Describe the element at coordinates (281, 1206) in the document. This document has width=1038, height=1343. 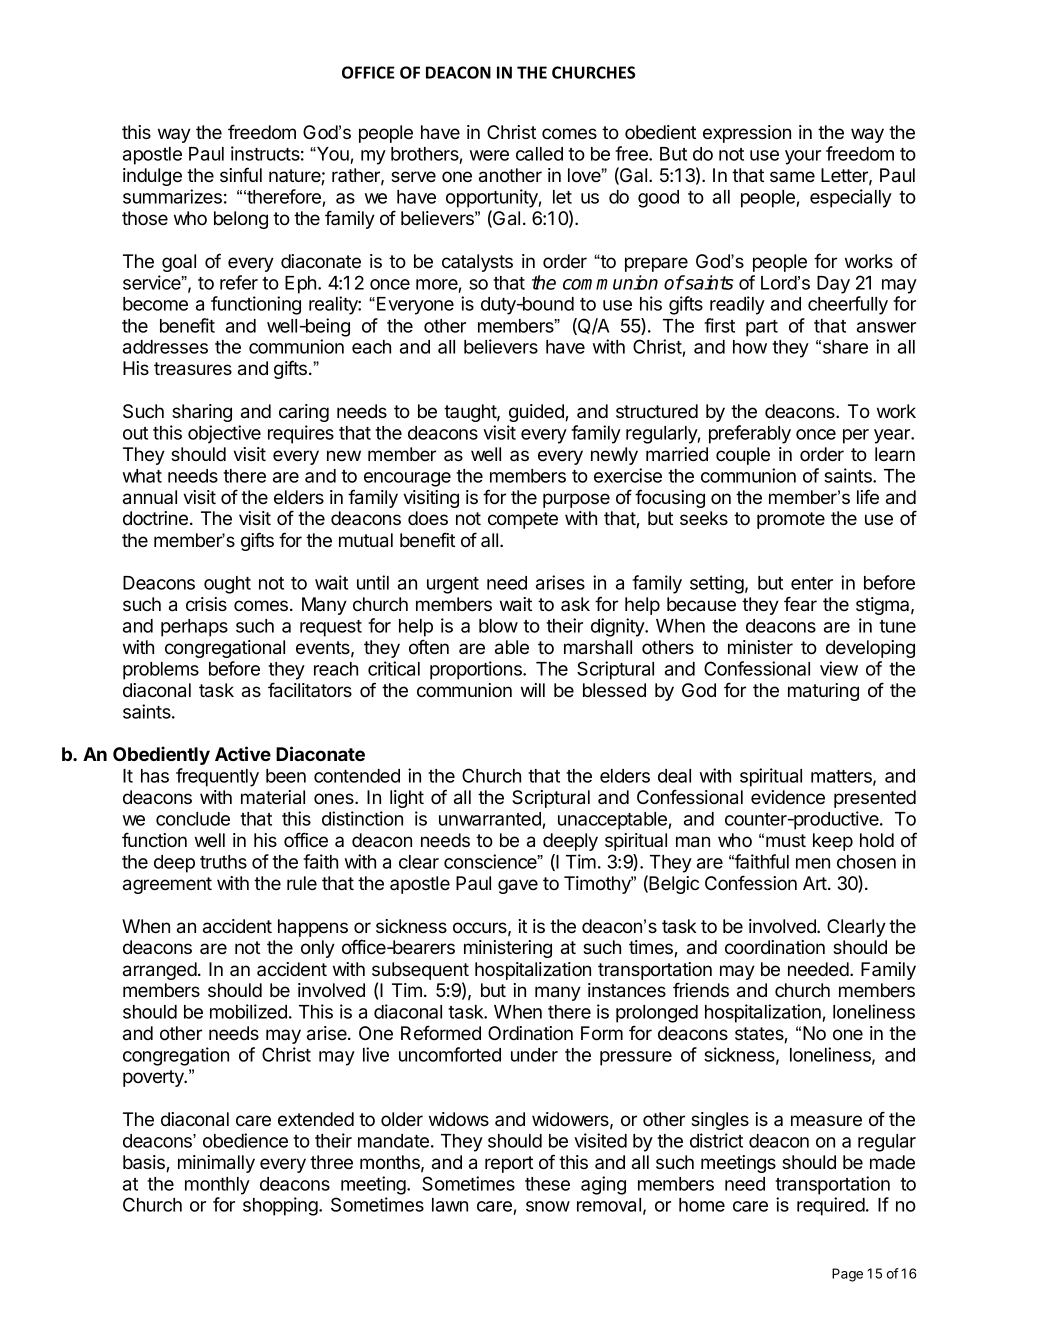
I see `shopping` at that location.
